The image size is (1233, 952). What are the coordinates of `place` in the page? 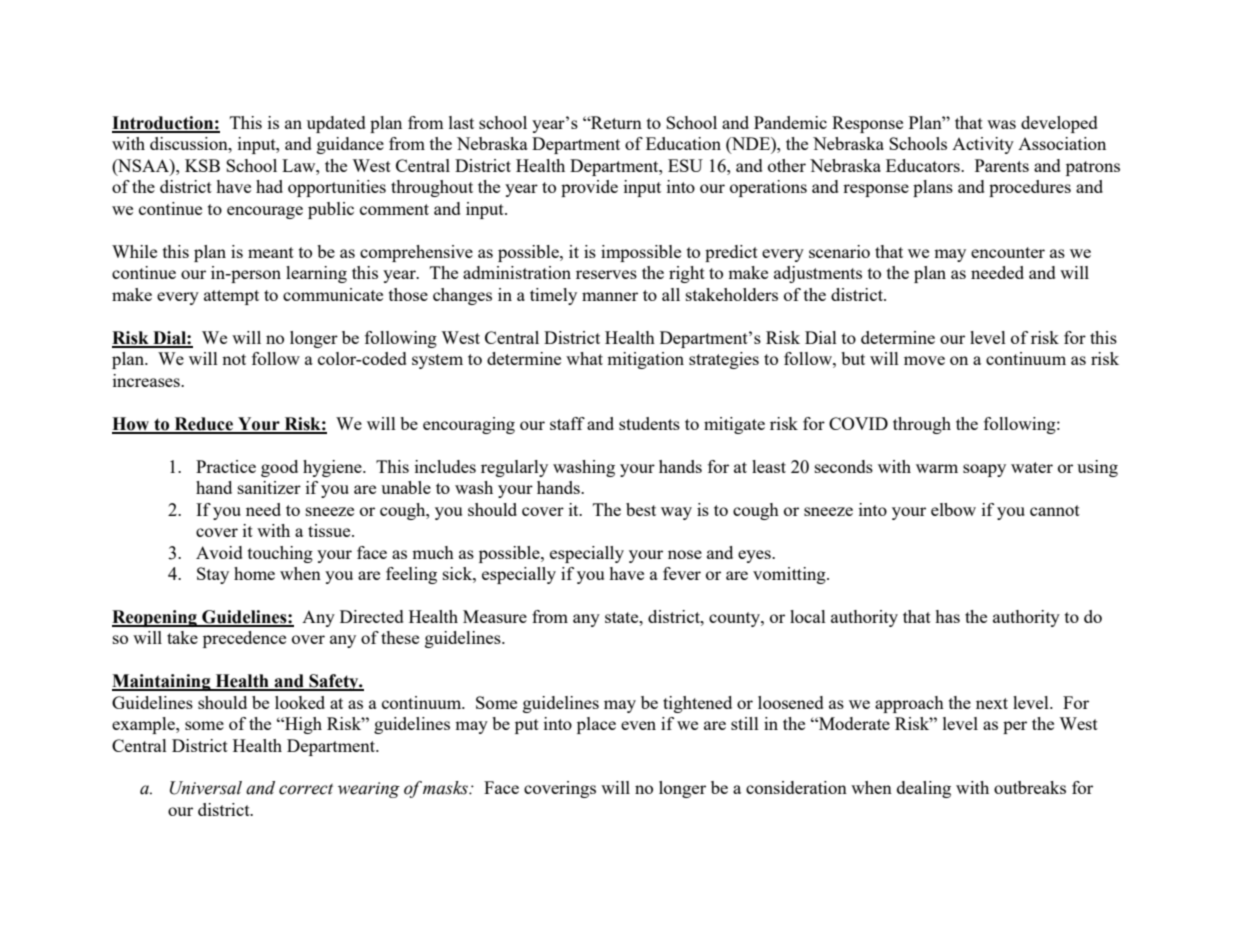 It's located at (596, 725).
